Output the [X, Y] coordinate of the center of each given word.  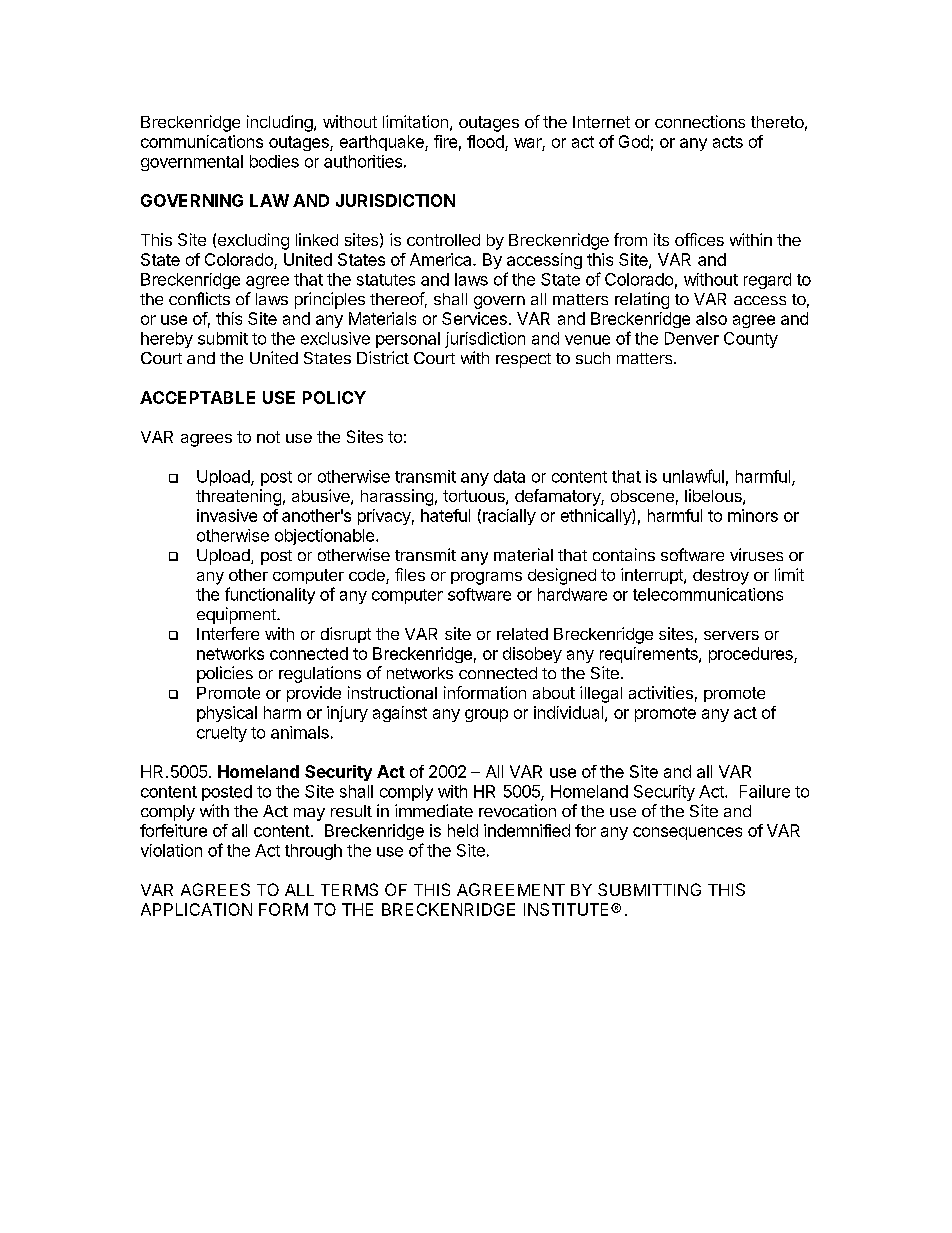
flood [485, 141]
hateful [445, 515]
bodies [274, 161]
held [463, 830]
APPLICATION [196, 909]
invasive [227, 515]
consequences [687, 833]
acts [728, 142]
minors [753, 515]
